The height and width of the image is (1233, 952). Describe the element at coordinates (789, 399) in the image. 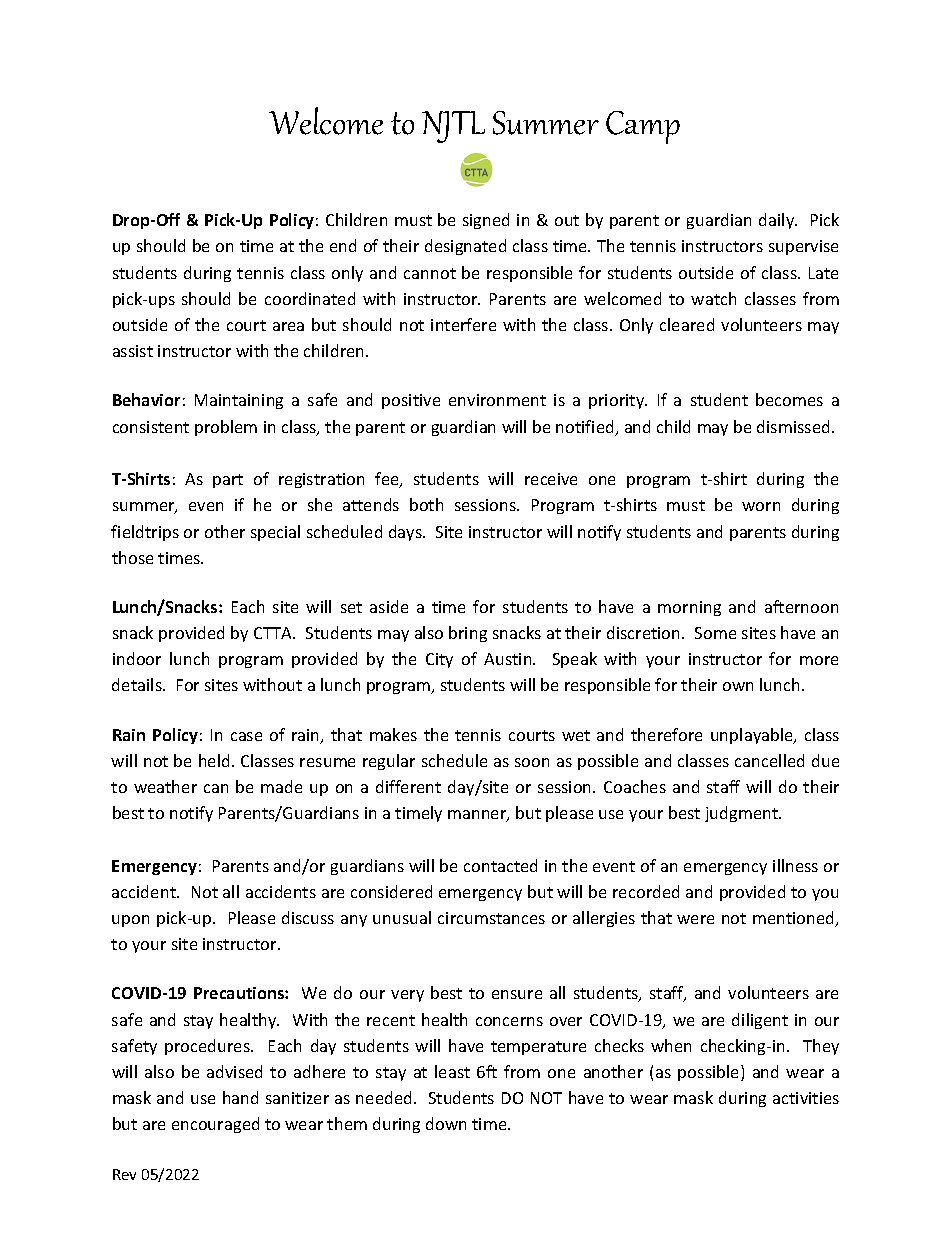

I see `becomes` at that location.
